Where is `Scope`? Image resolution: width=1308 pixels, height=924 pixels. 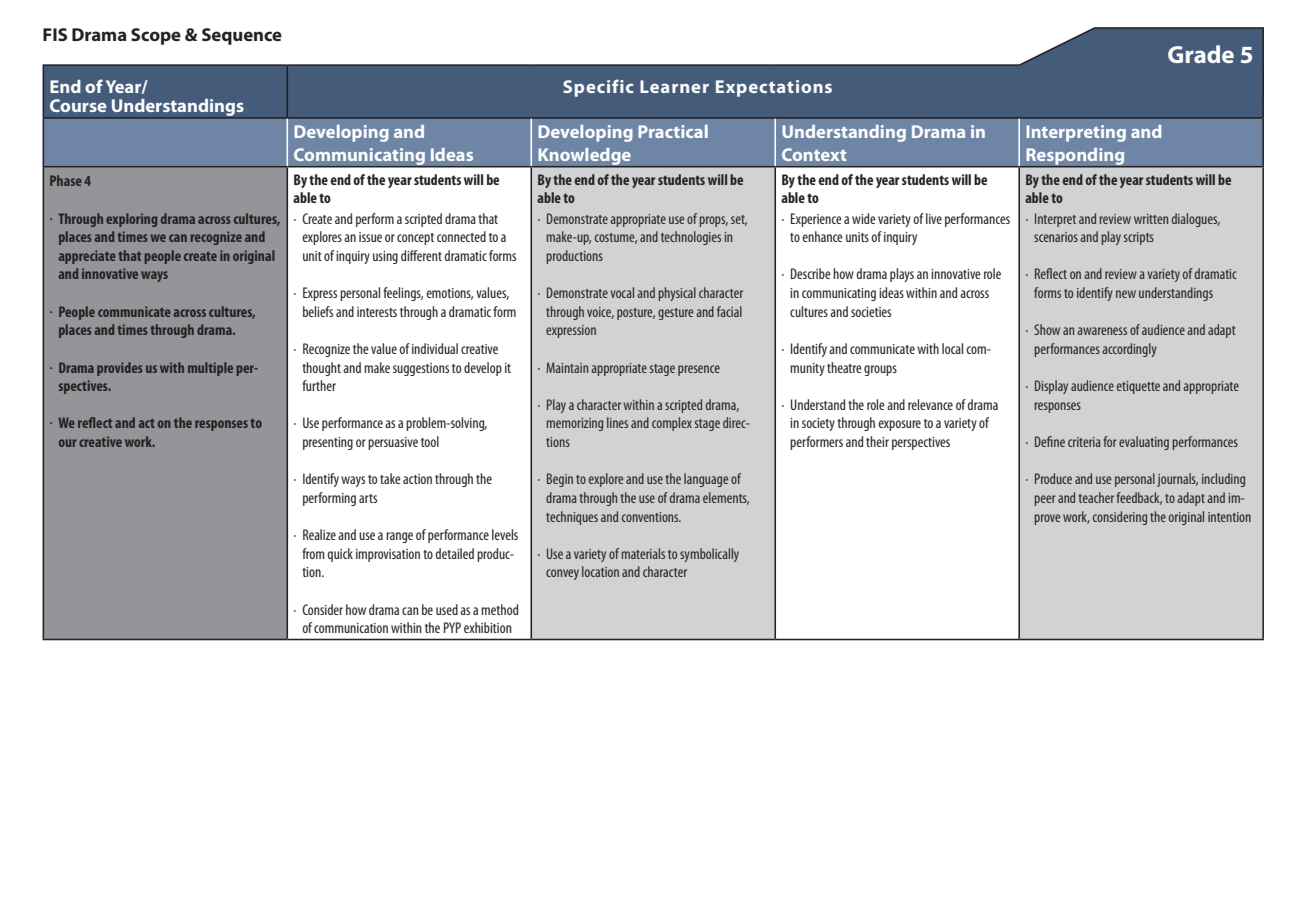 Scope is located at coordinates (156, 36).
